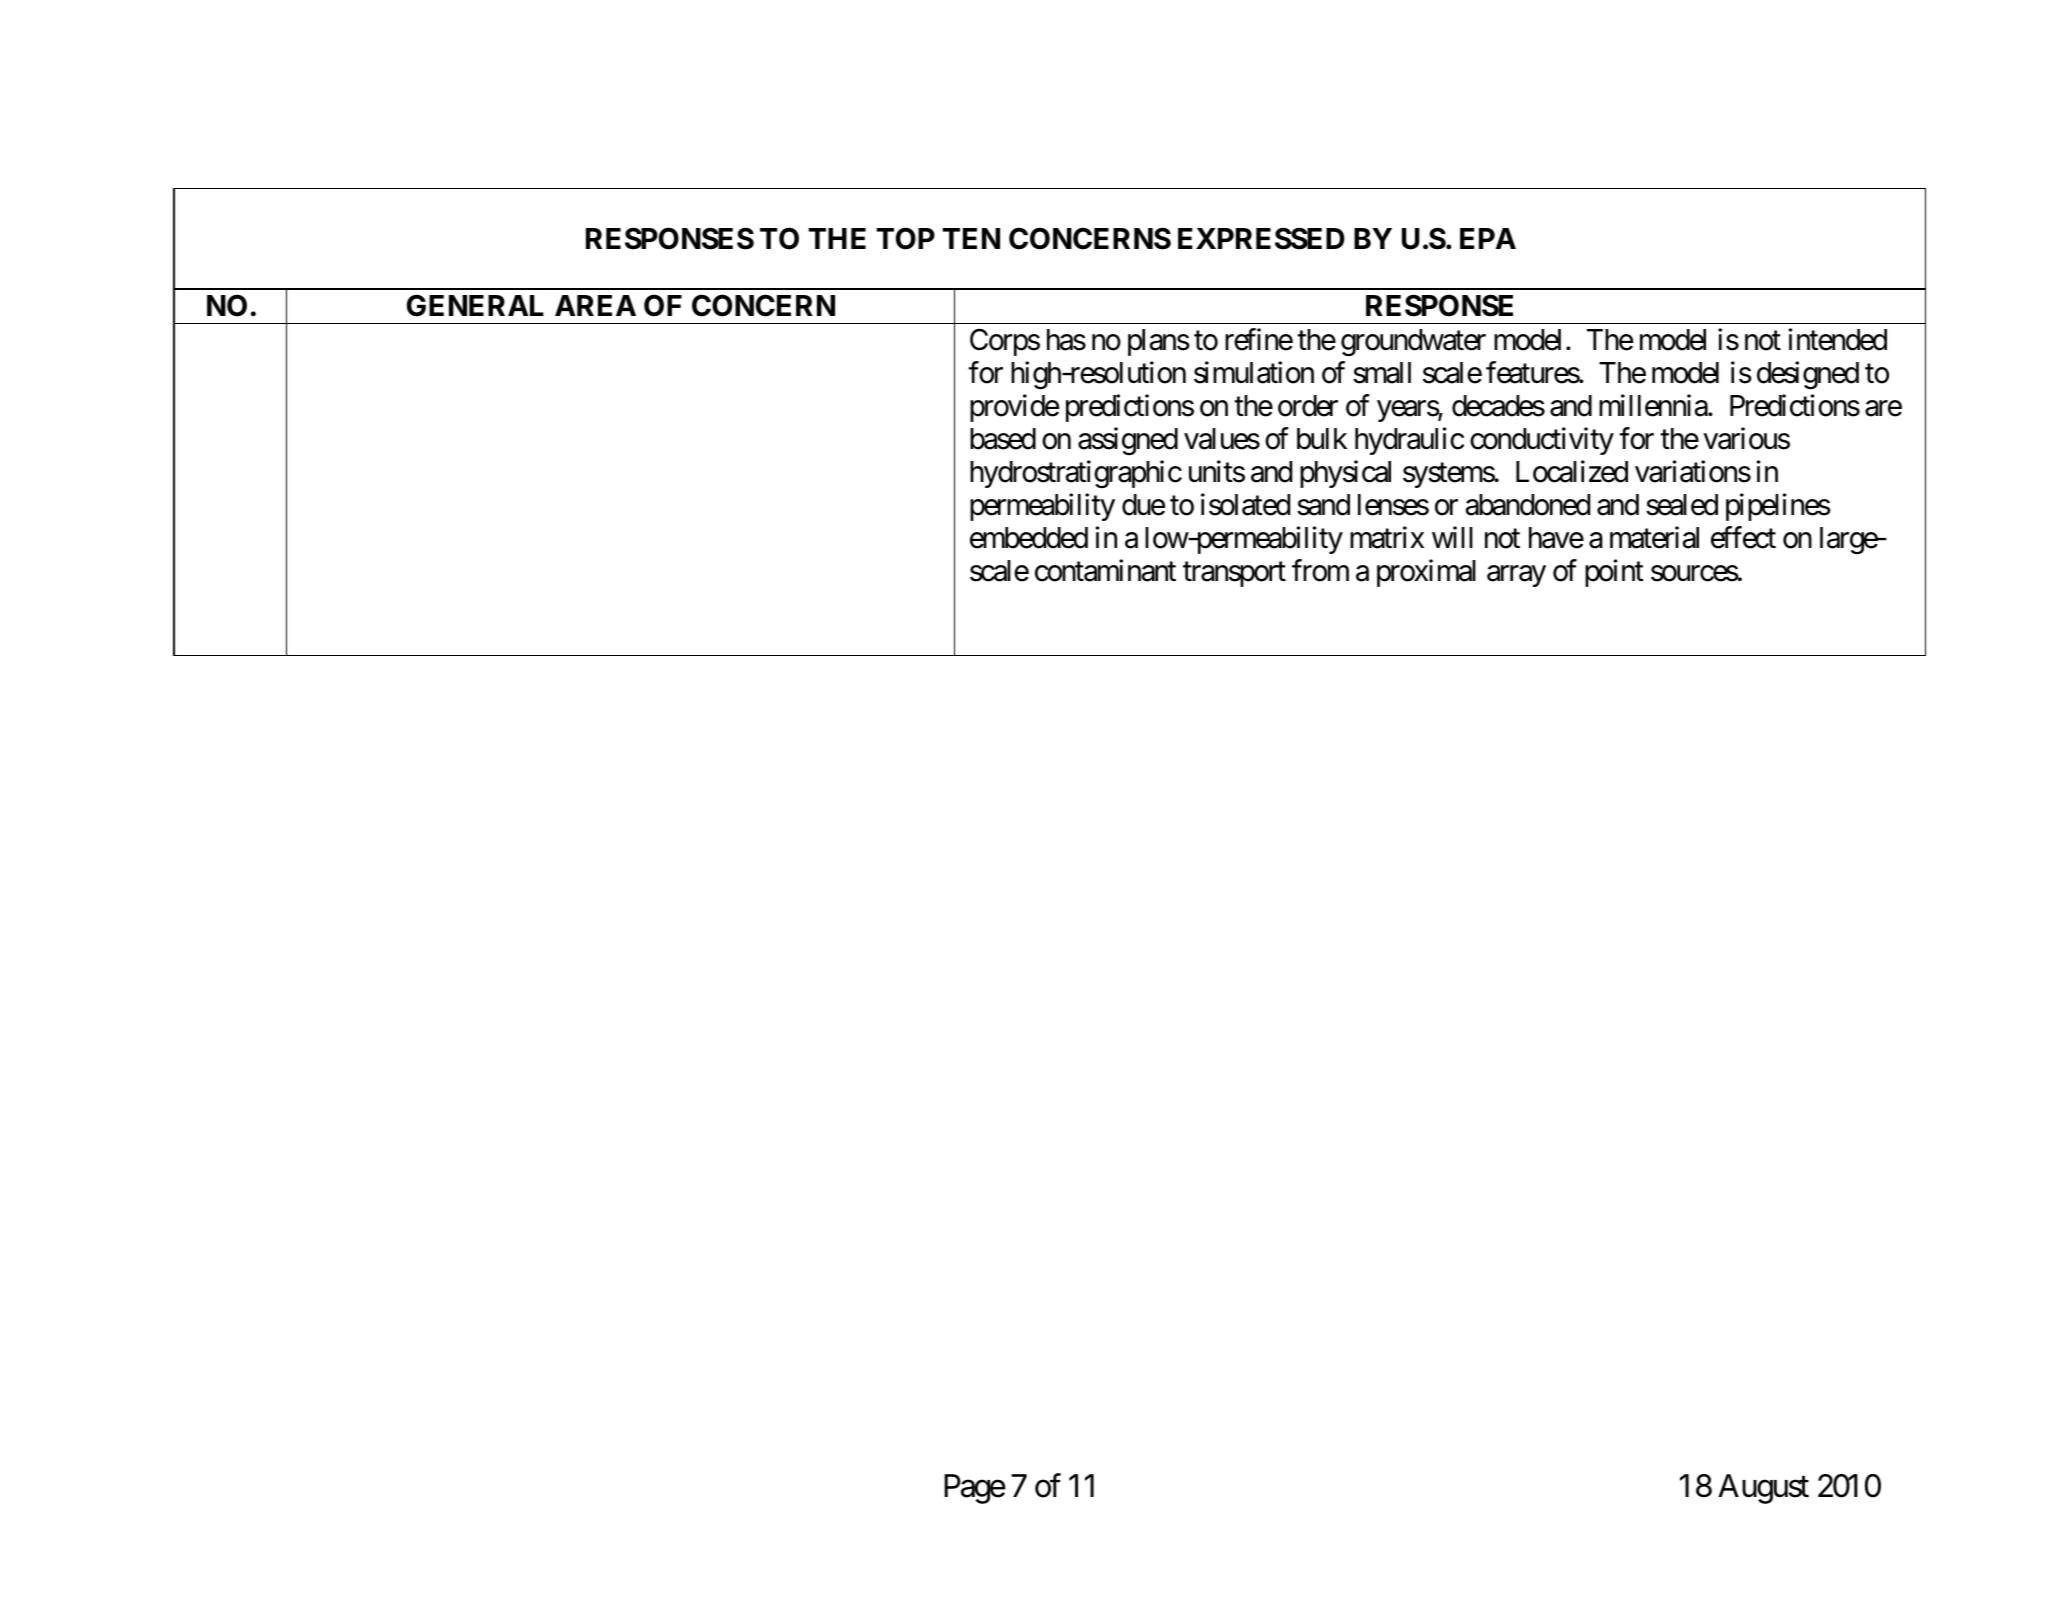  Describe the element at coordinates (1245, 504) in the screenshot. I see `isolated` at that location.
